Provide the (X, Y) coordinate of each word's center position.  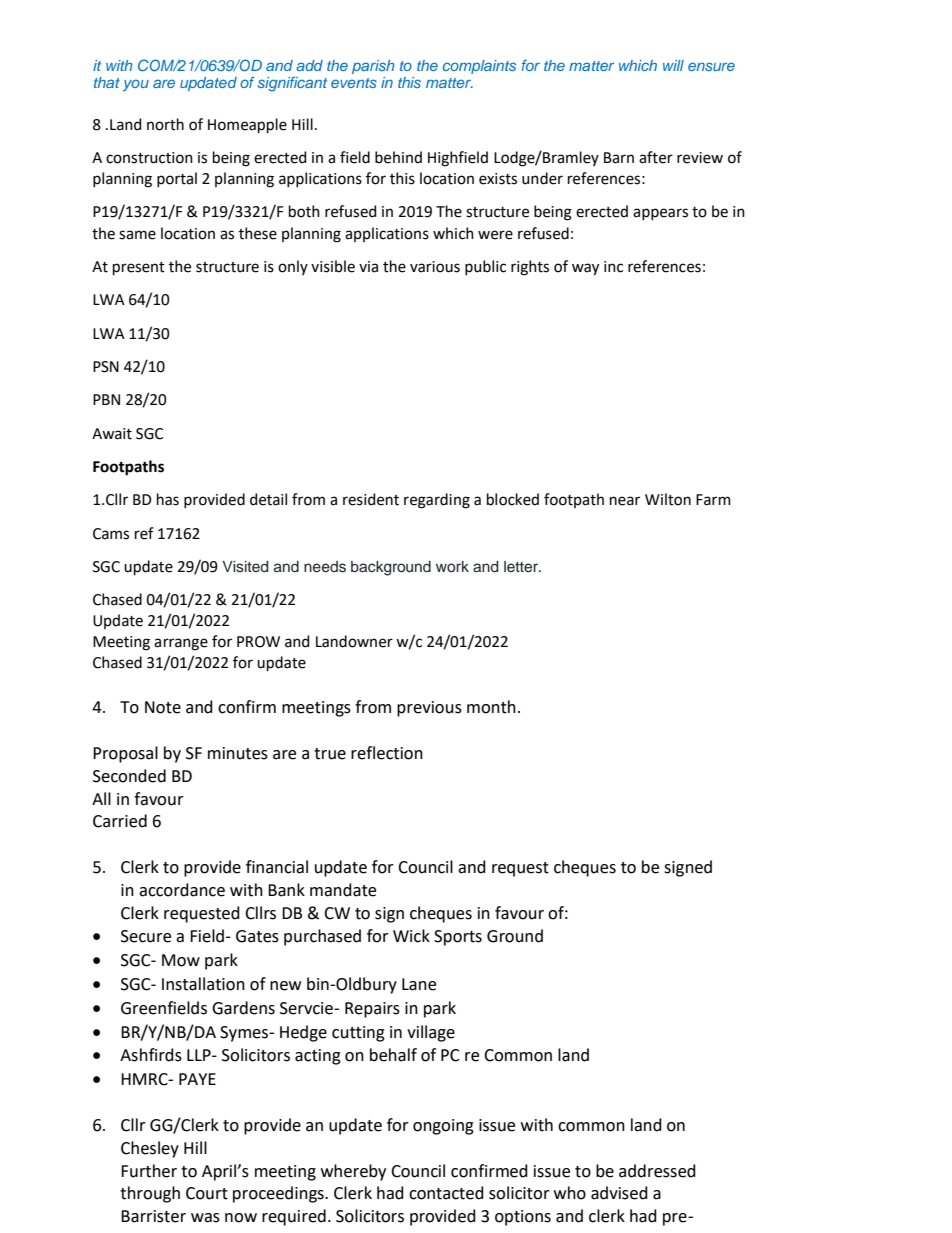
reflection (387, 753)
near (625, 501)
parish (373, 67)
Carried (120, 821)
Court (207, 1193)
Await (112, 434)
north (165, 124)
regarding (437, 501)
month (491, 707)
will (673, 65)
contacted (446, 1193)
